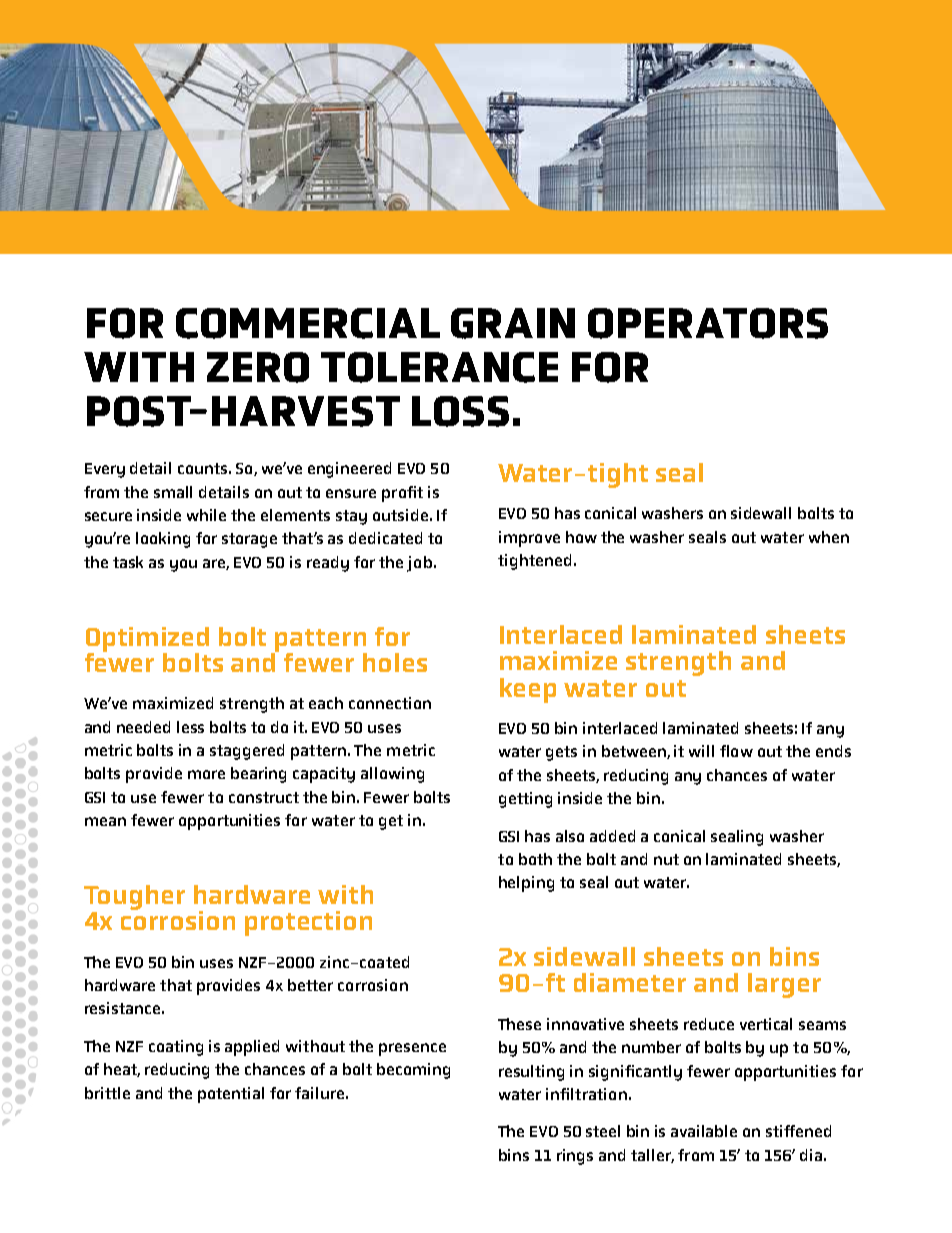  I want to click on flow, so click(736, 751).
